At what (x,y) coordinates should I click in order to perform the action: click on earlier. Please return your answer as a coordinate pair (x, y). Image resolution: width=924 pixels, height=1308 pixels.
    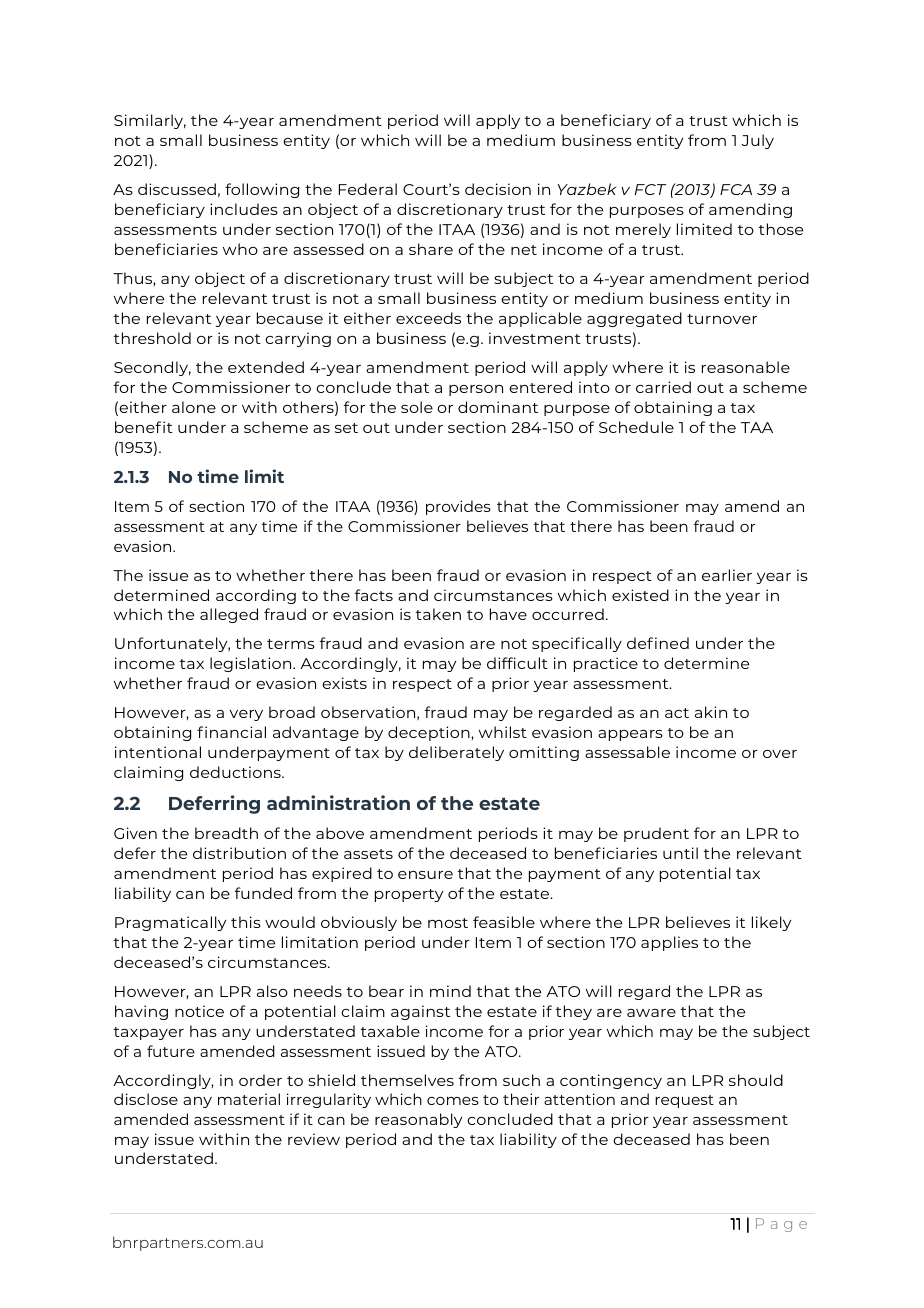
    Looking at the image, I should click on (727, 575).
